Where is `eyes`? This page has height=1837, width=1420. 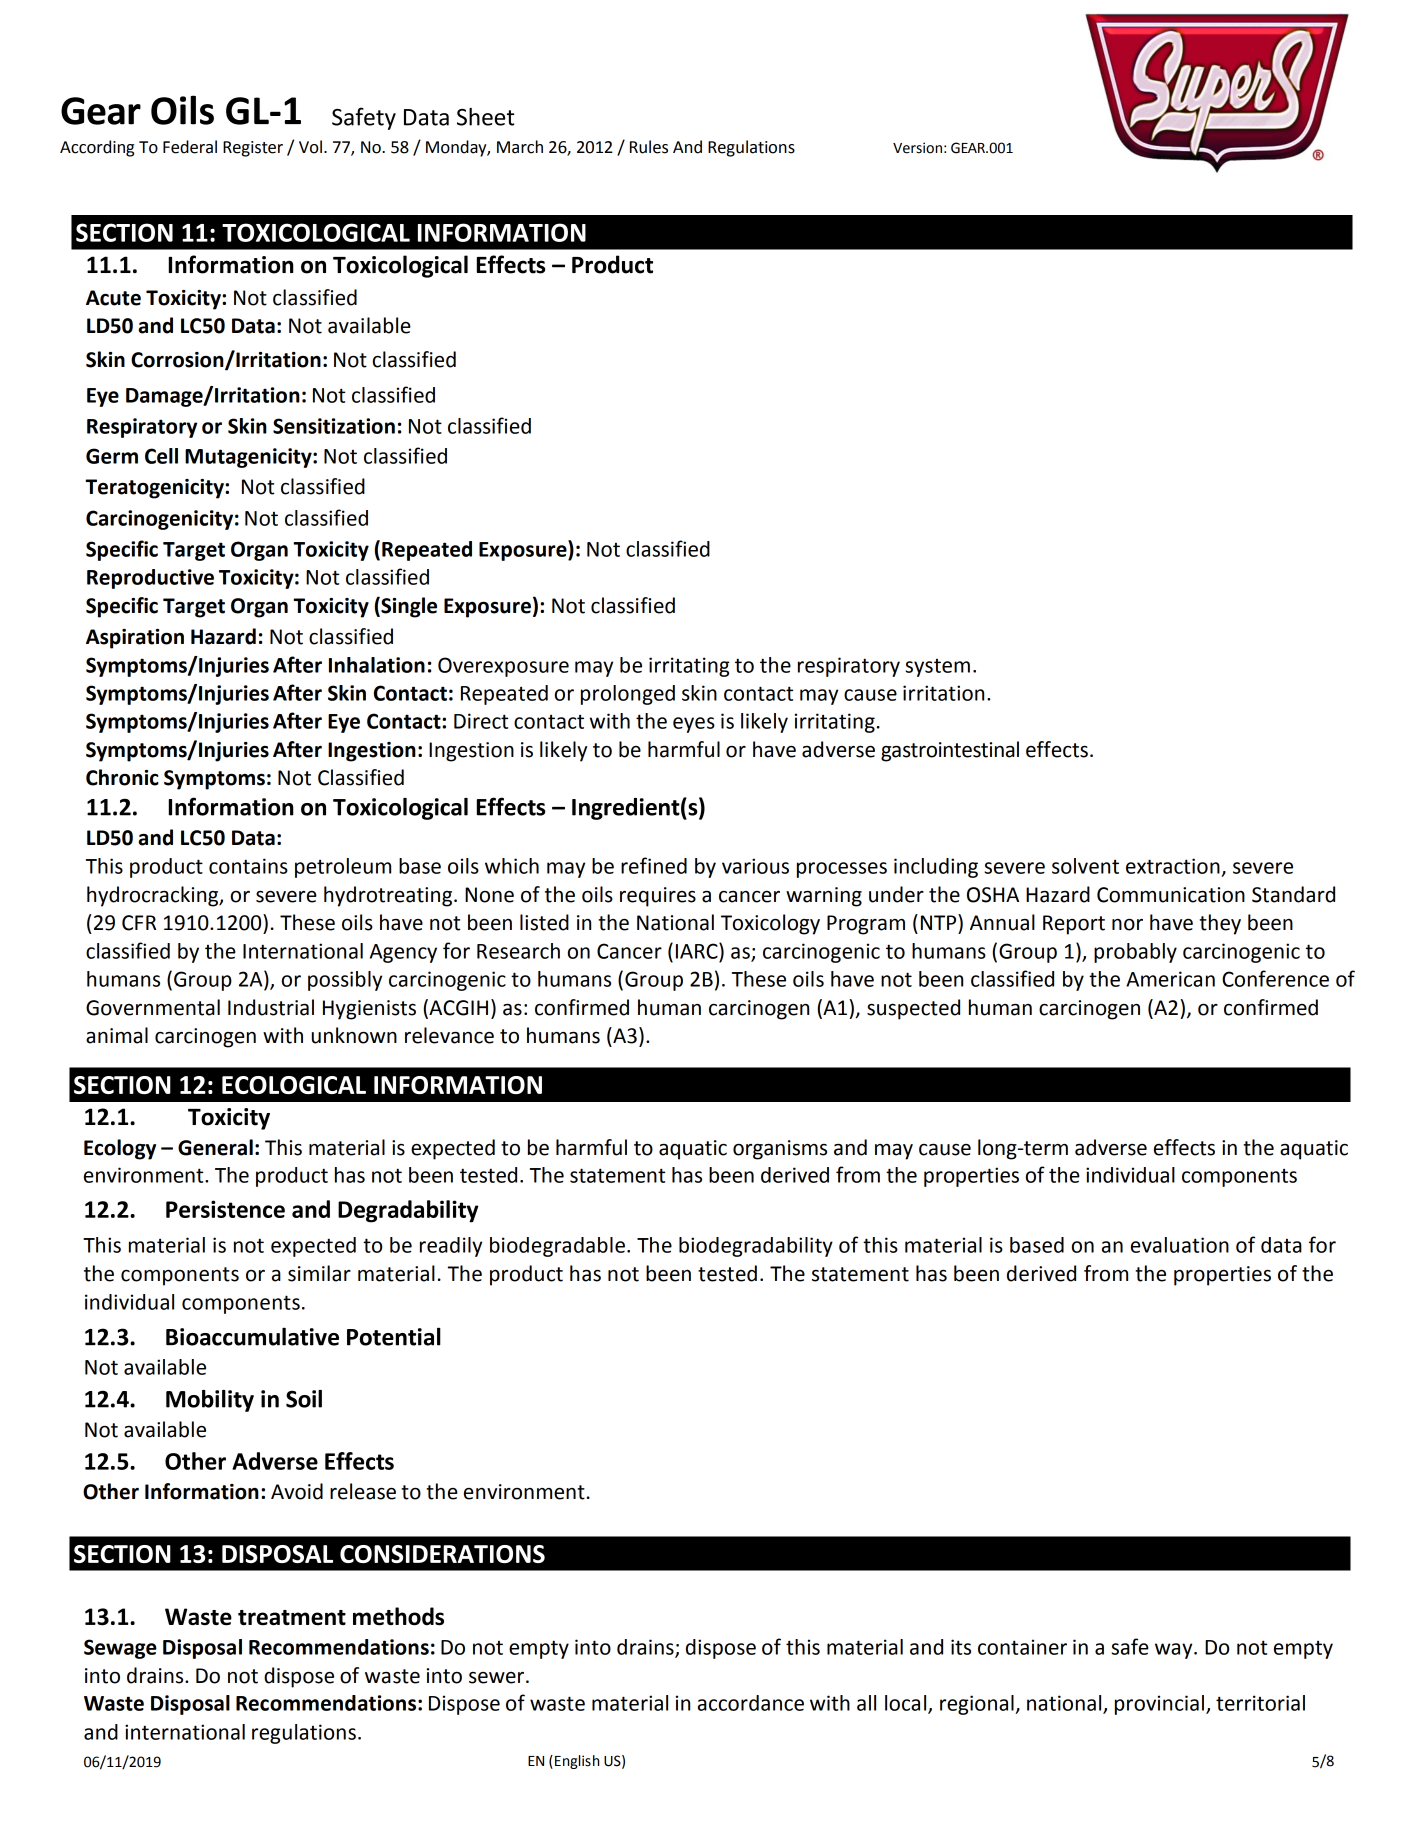 eyes is located at coordinates (694, 725).
